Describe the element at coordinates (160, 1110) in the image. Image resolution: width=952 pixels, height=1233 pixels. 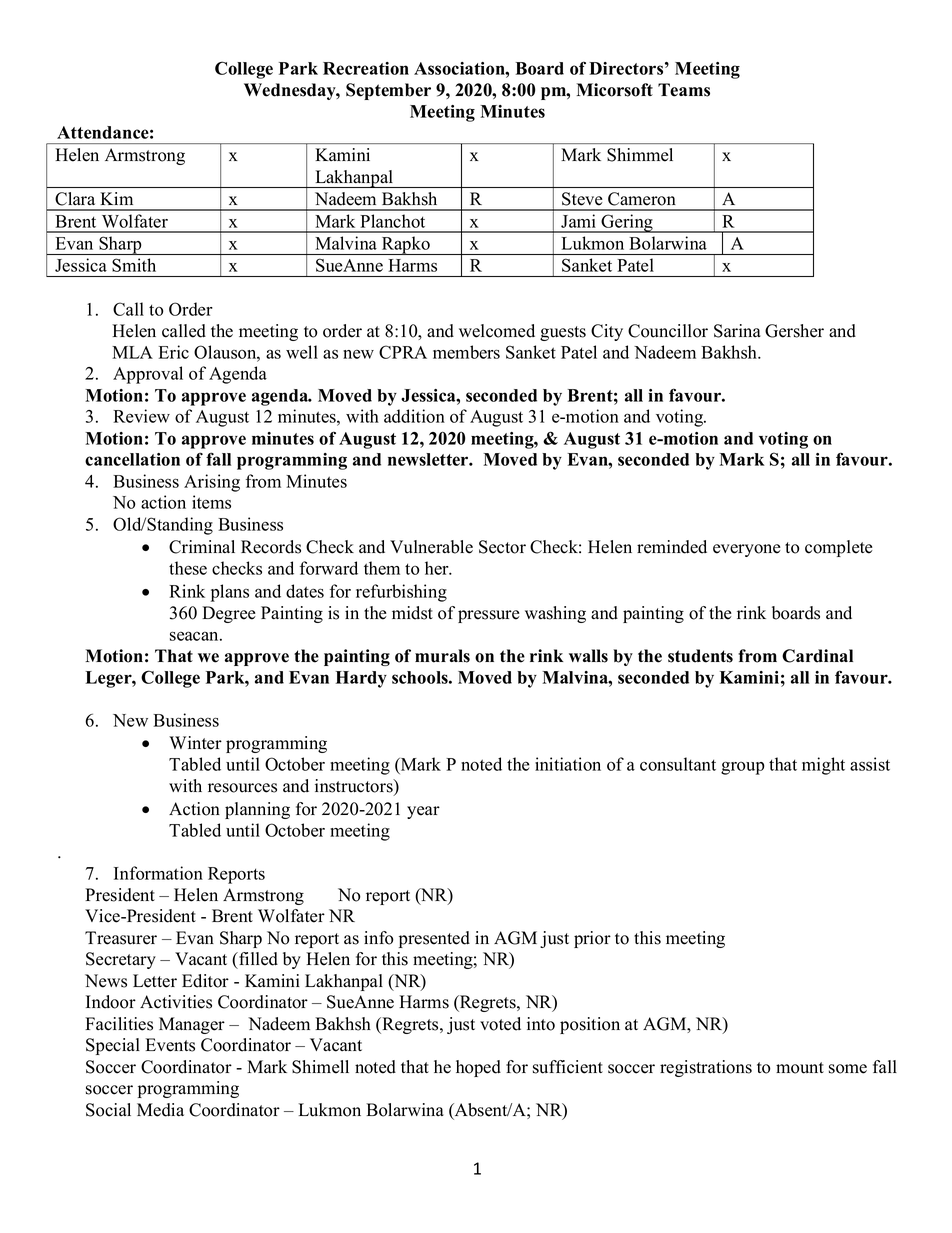
I see `Media` at that location.
